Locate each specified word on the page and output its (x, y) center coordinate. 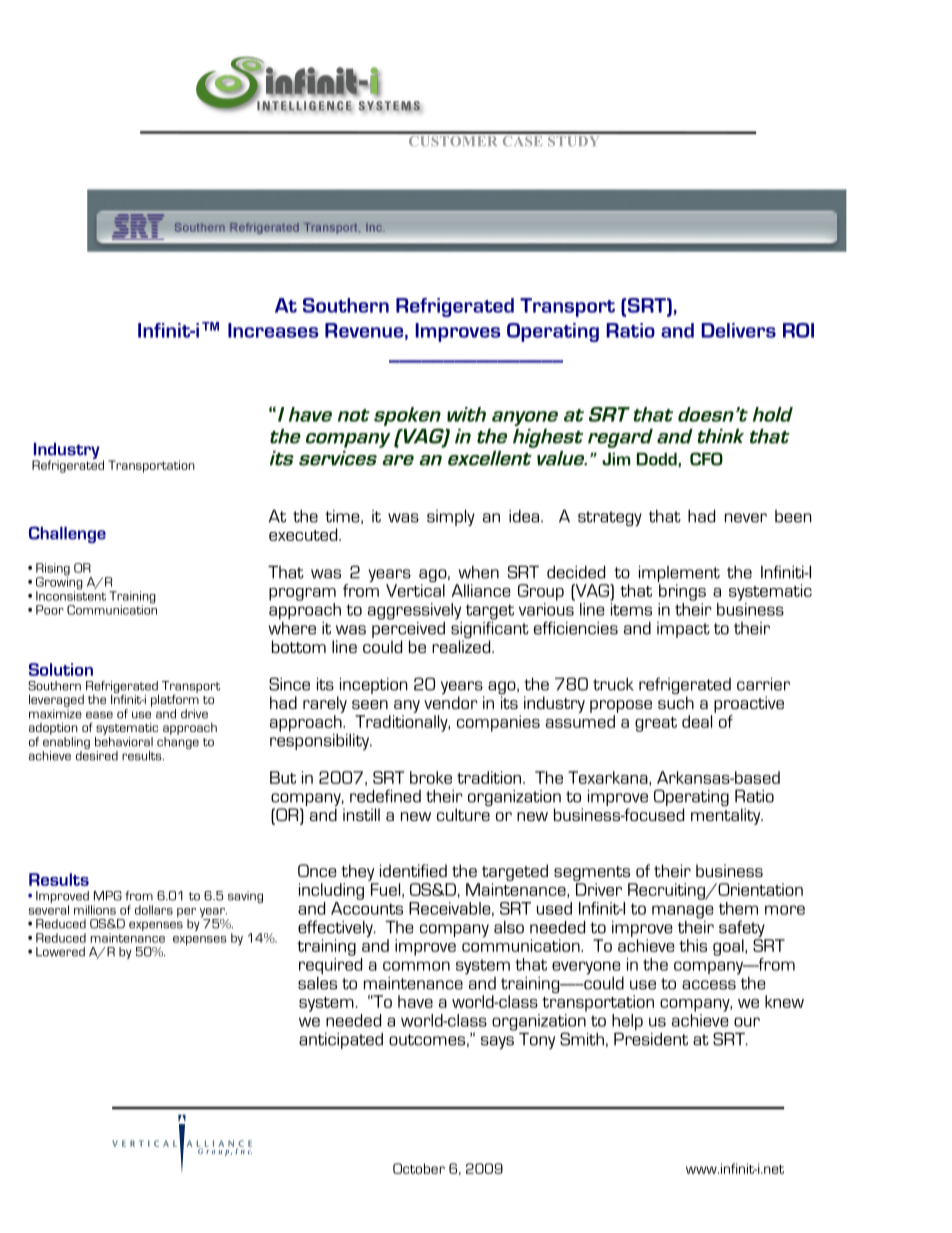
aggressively (414, 611)
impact (683, 630)
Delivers (738, 330)
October (419, 1168)
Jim (616, 459)
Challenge (67, 534)
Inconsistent (71, 595)
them (738, 908)
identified (413, 870)
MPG (108, 896)
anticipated (341, 1041)
